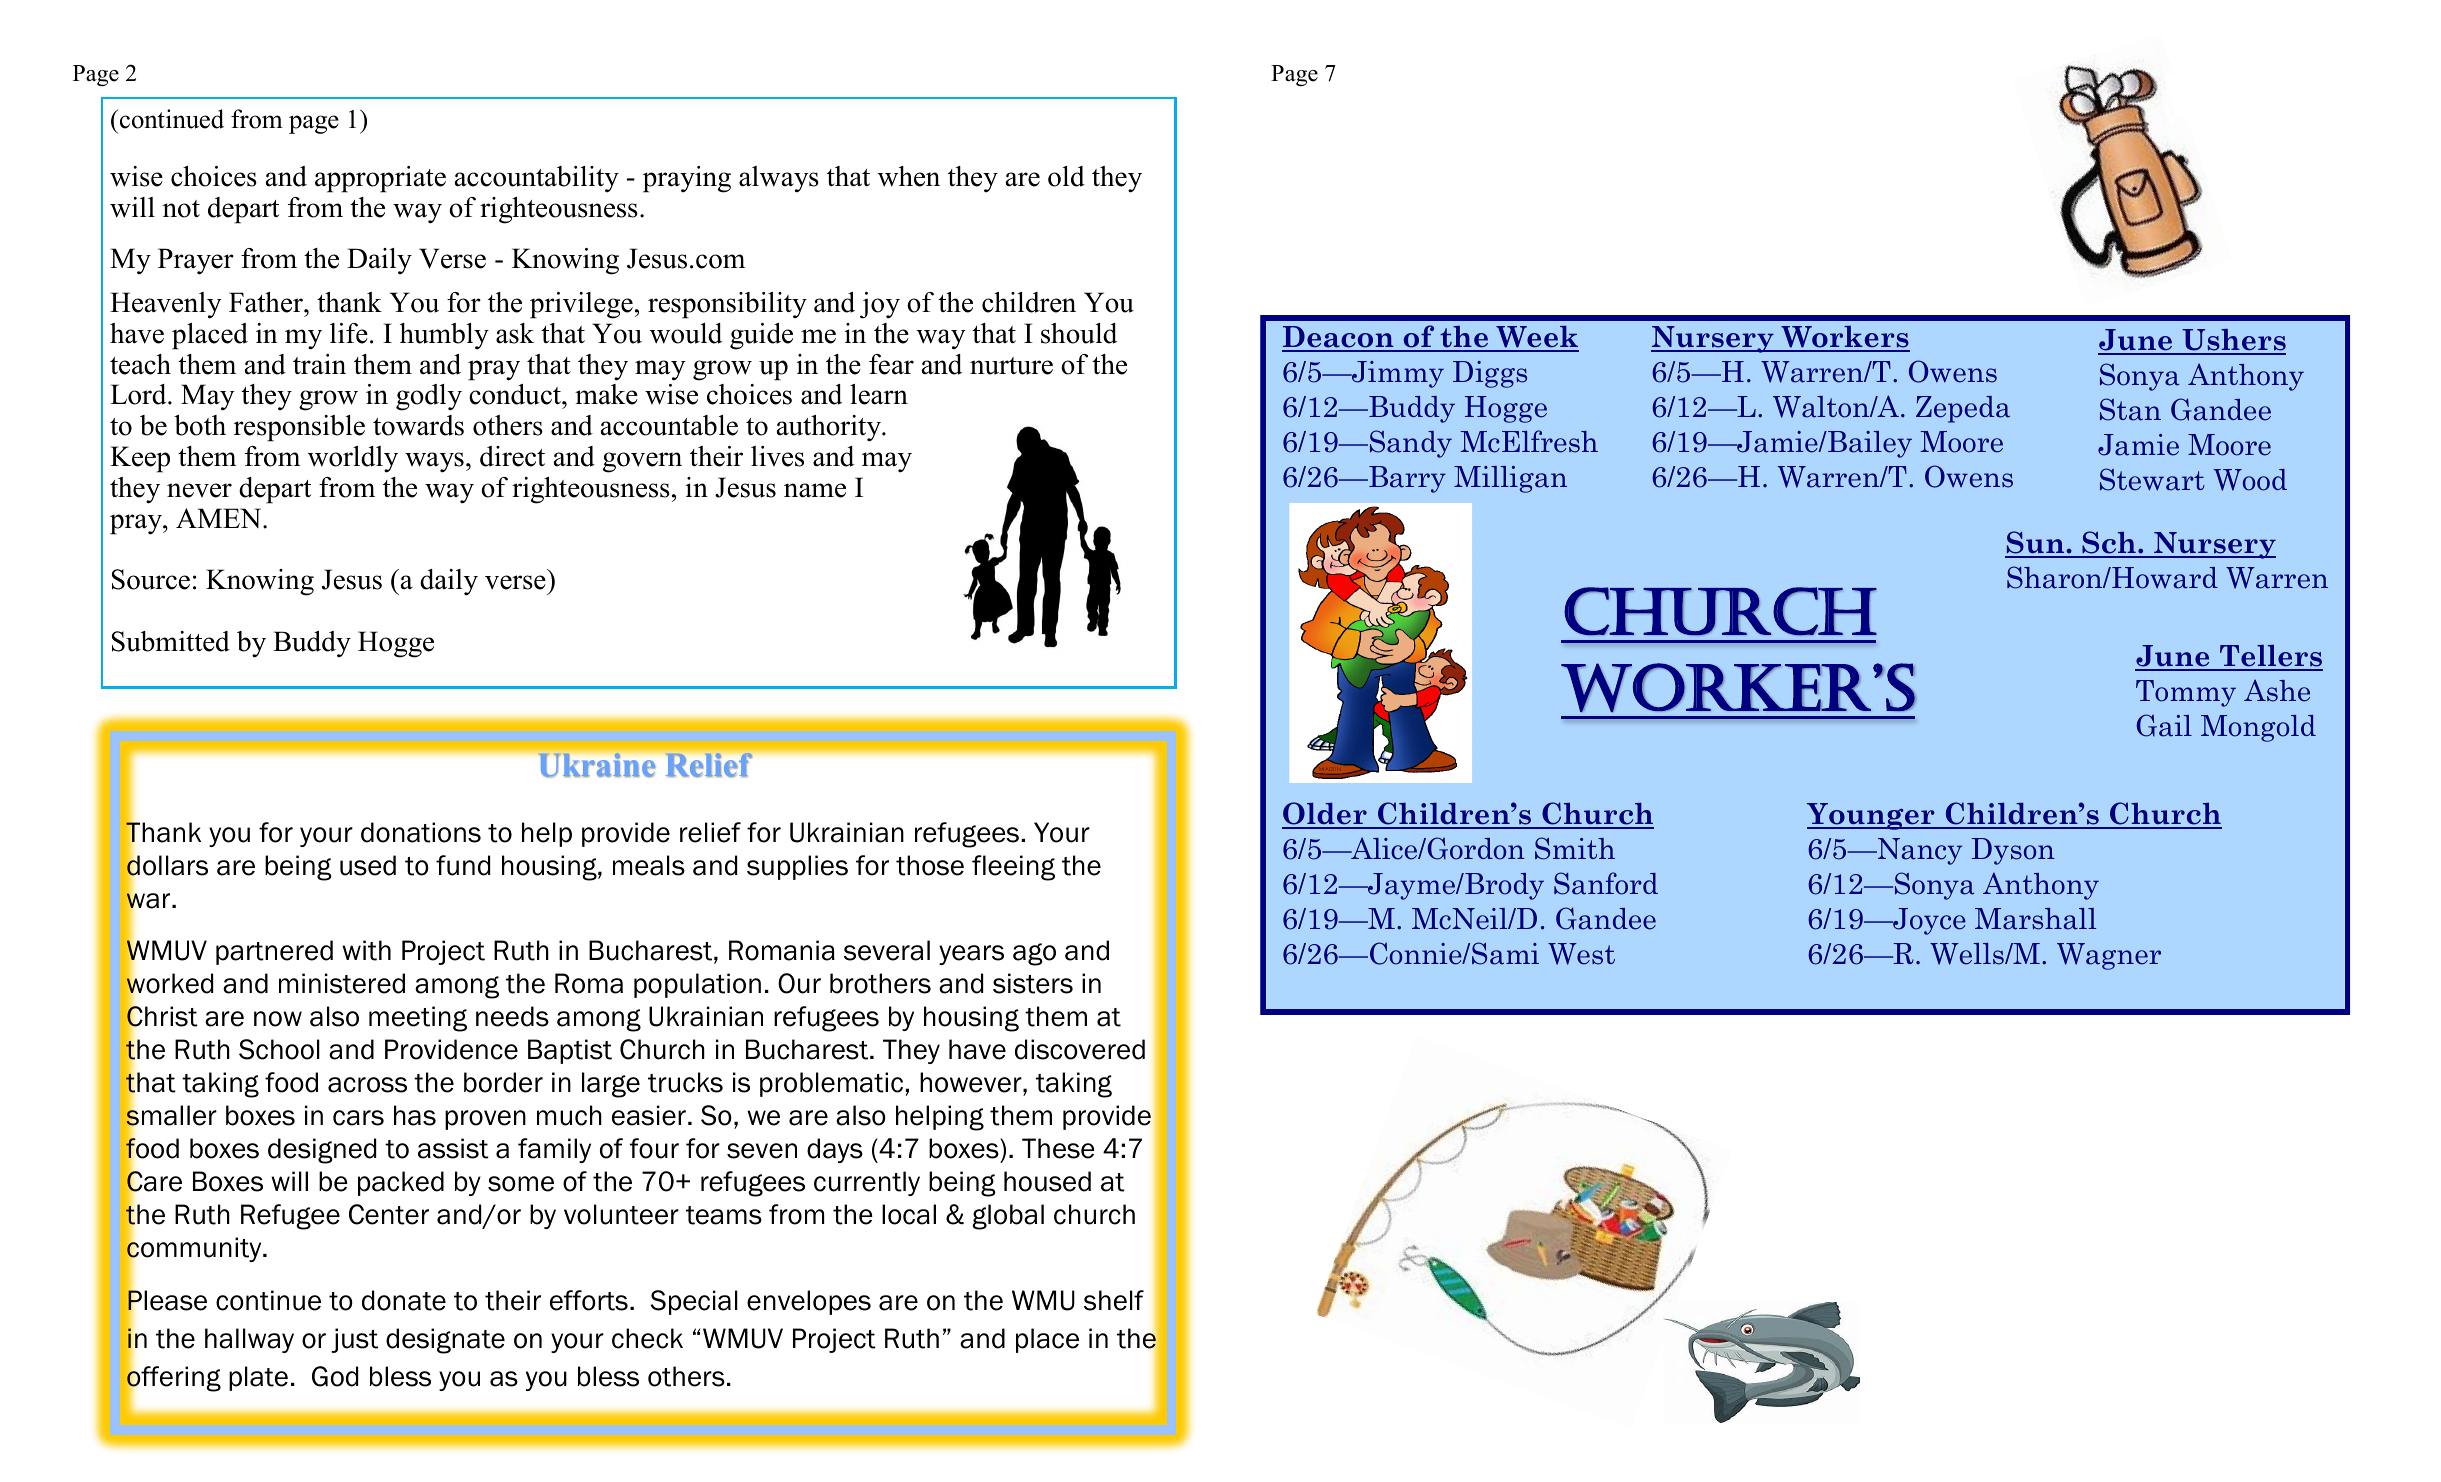 The width and height of the screenshot is (2441, 1482). I want to click on Wagner, so click(2109, 956).
